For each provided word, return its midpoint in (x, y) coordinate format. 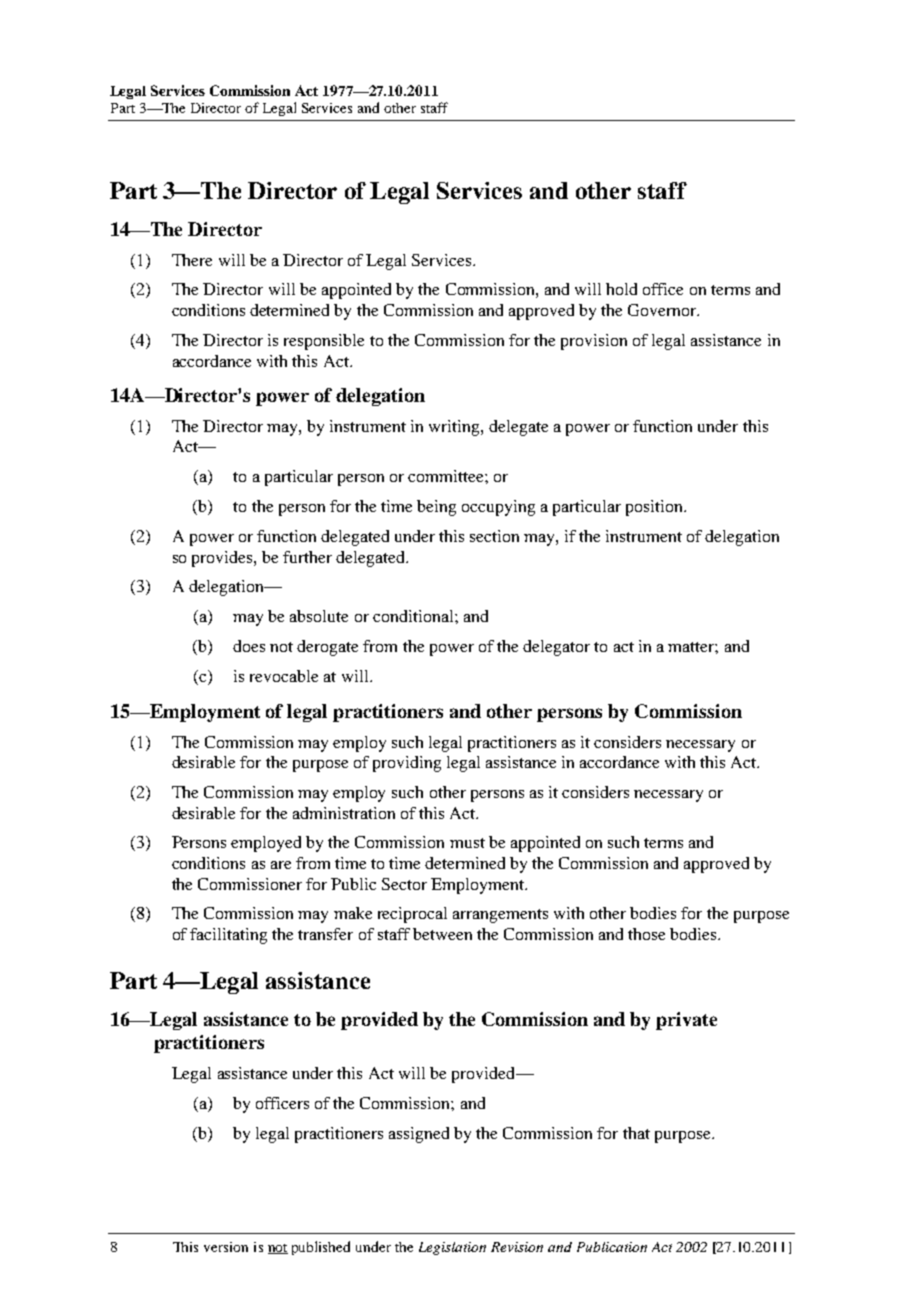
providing (407, 764)
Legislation (452, 1248)
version (226, 1247)
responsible (324, 342)
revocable (284, 676)
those (646, 934)
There (192, 260)
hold (621, 289)
